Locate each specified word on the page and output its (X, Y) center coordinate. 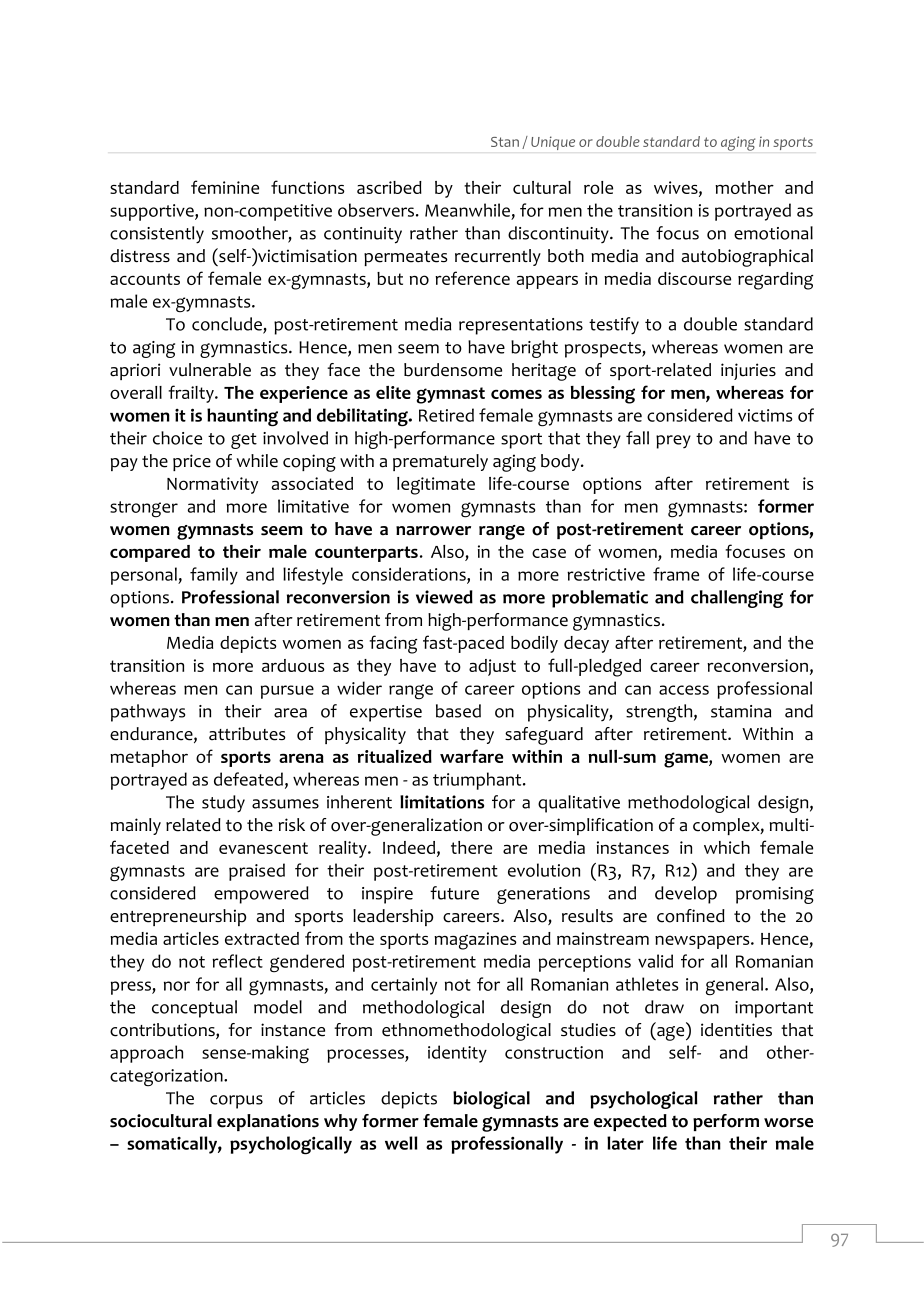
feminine (225, 187)
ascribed (389, 187)
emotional (773, 233)
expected (630, 1122)
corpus (236, 1102)
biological (491, 1100)
